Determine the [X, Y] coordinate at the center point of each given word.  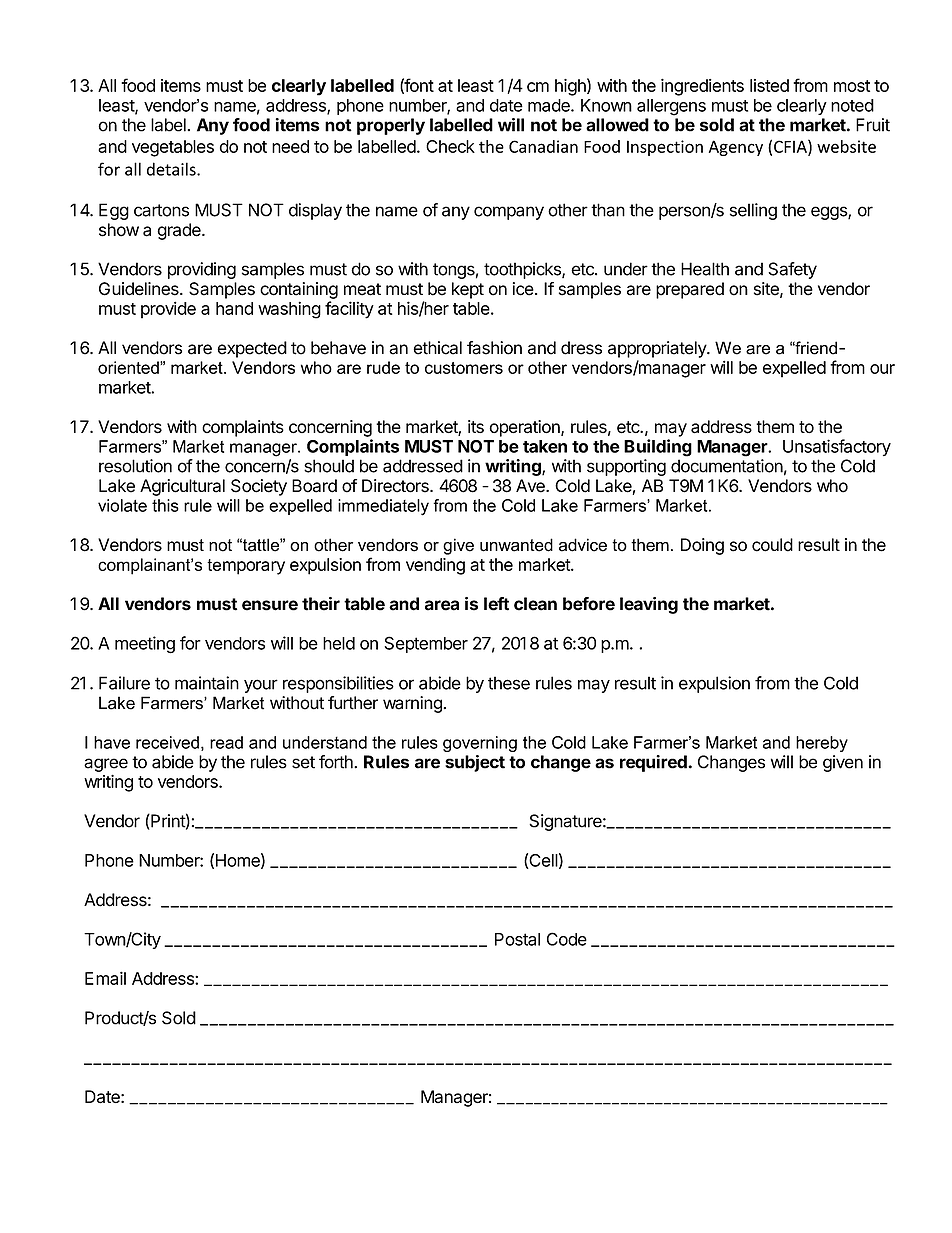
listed [769, 85]
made [550, 105]
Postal [517, 939]
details [172, 169]
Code [567, 939]
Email [105, 978]
